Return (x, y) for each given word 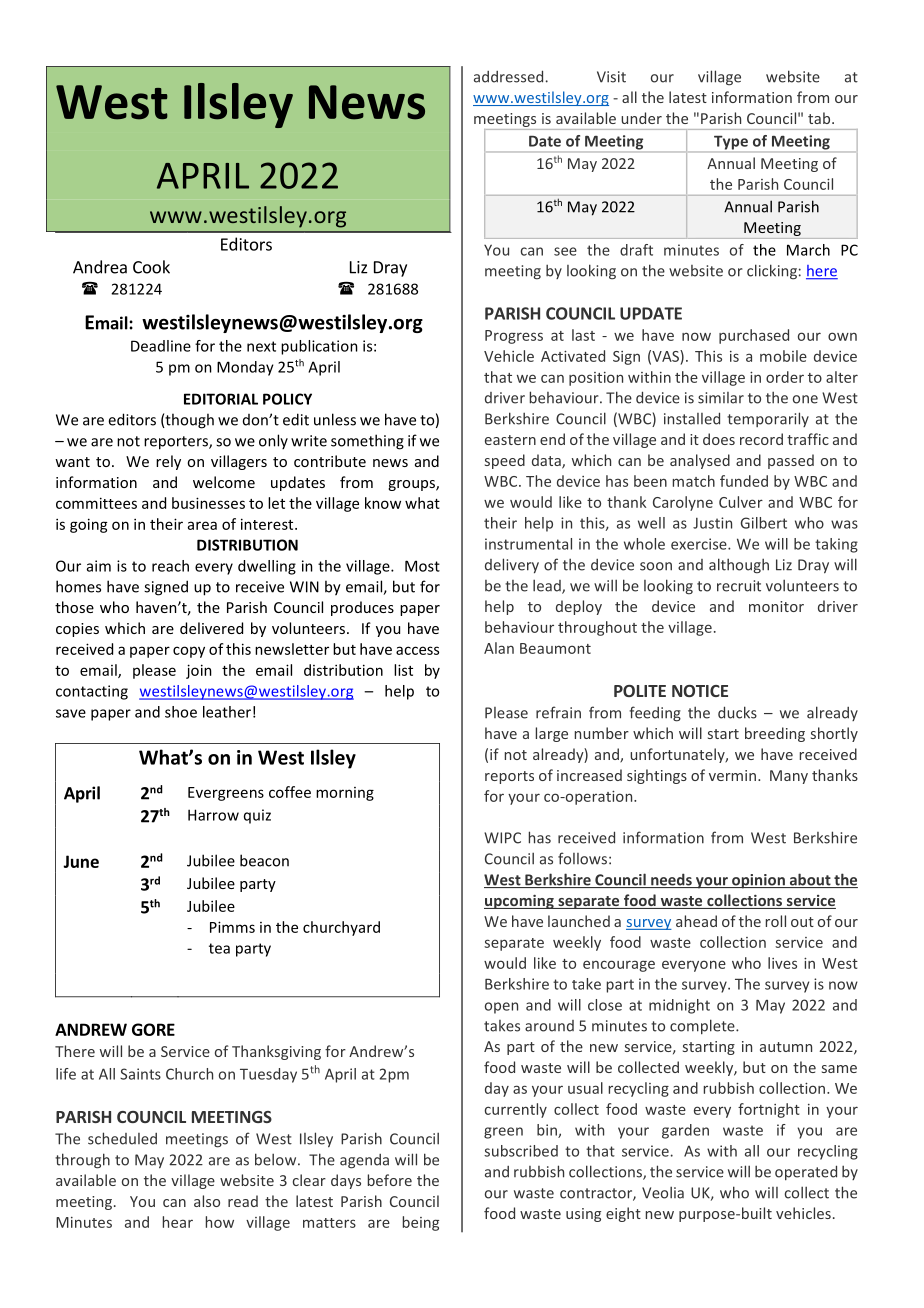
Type (731, 144)
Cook (151, 267)
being (421, 1223)
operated (806, 1172)
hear (178, 1222)
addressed (508, 76)
